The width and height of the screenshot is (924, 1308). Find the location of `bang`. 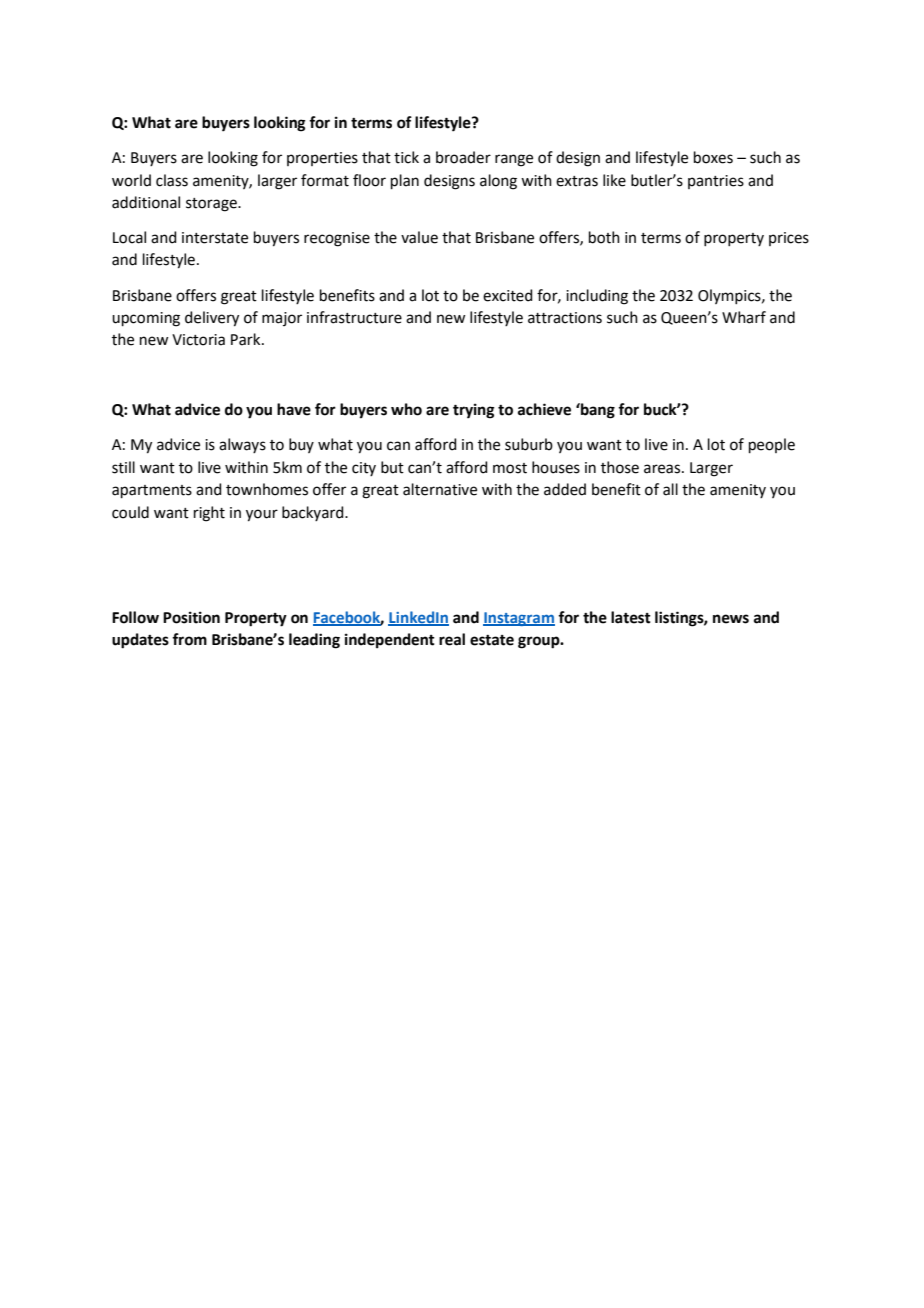

bang is located at coordinates (597, 411).
